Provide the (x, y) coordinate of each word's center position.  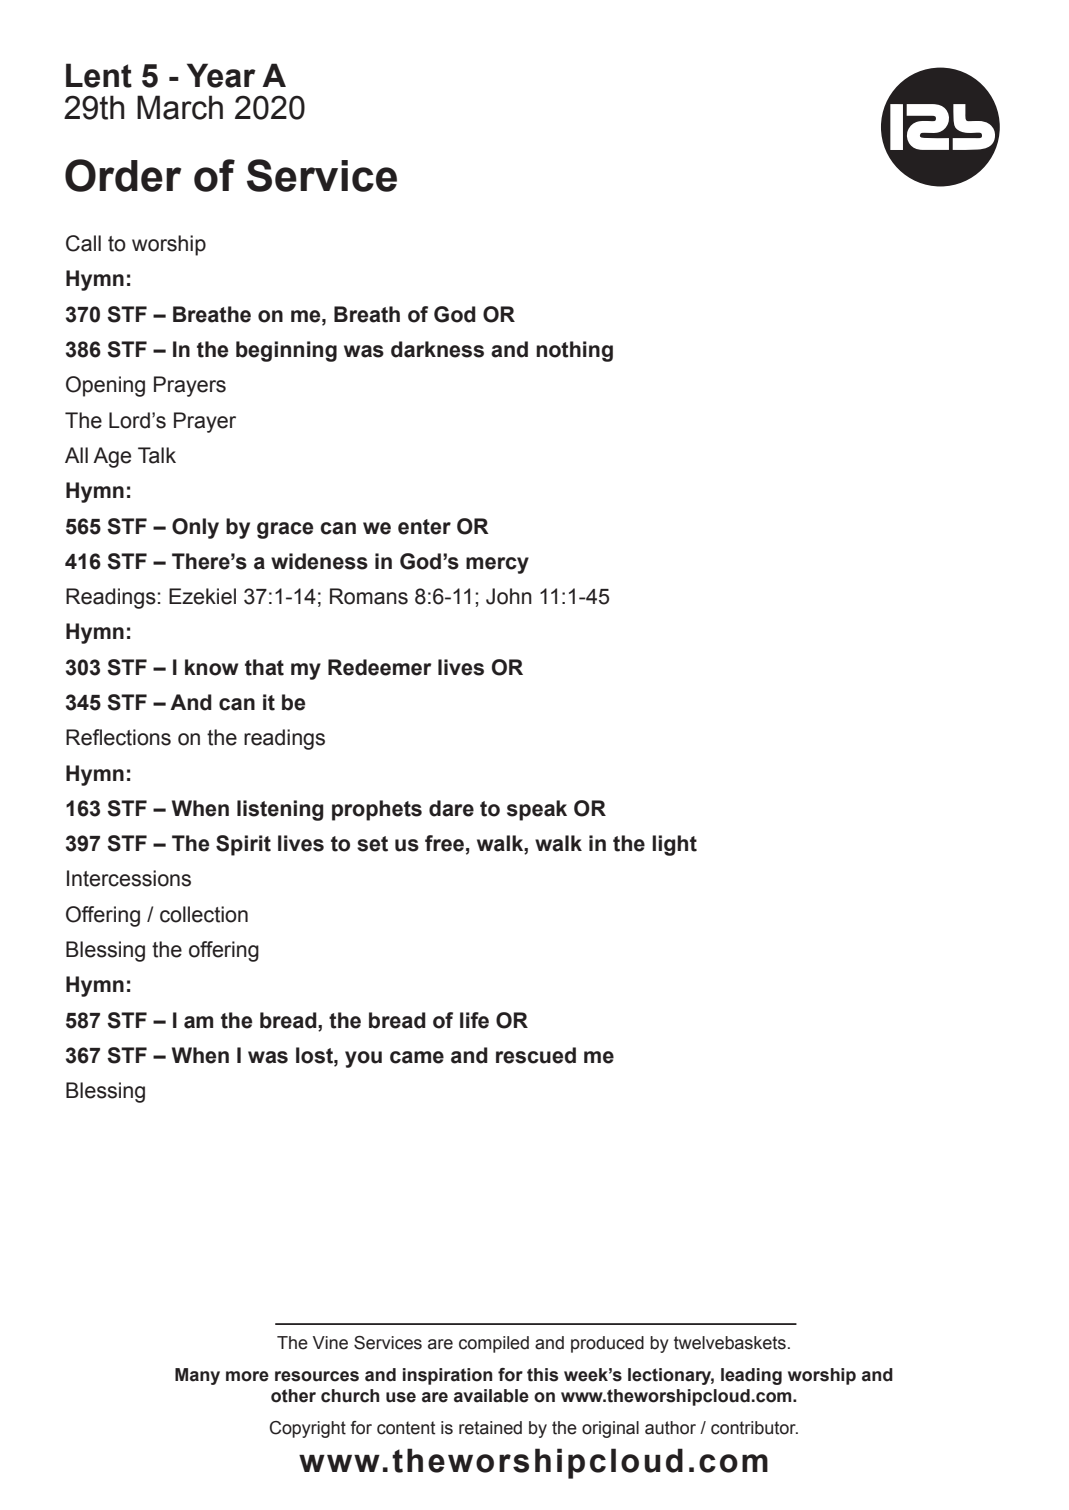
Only (195, 528)
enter (424, 527)
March (180, 107)
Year (221, 75)
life (474, 1020)
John (509, 596)
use (401, 1397)
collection (204, 914)
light (674, 845)
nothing (574, 351)
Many (197, 1376)
